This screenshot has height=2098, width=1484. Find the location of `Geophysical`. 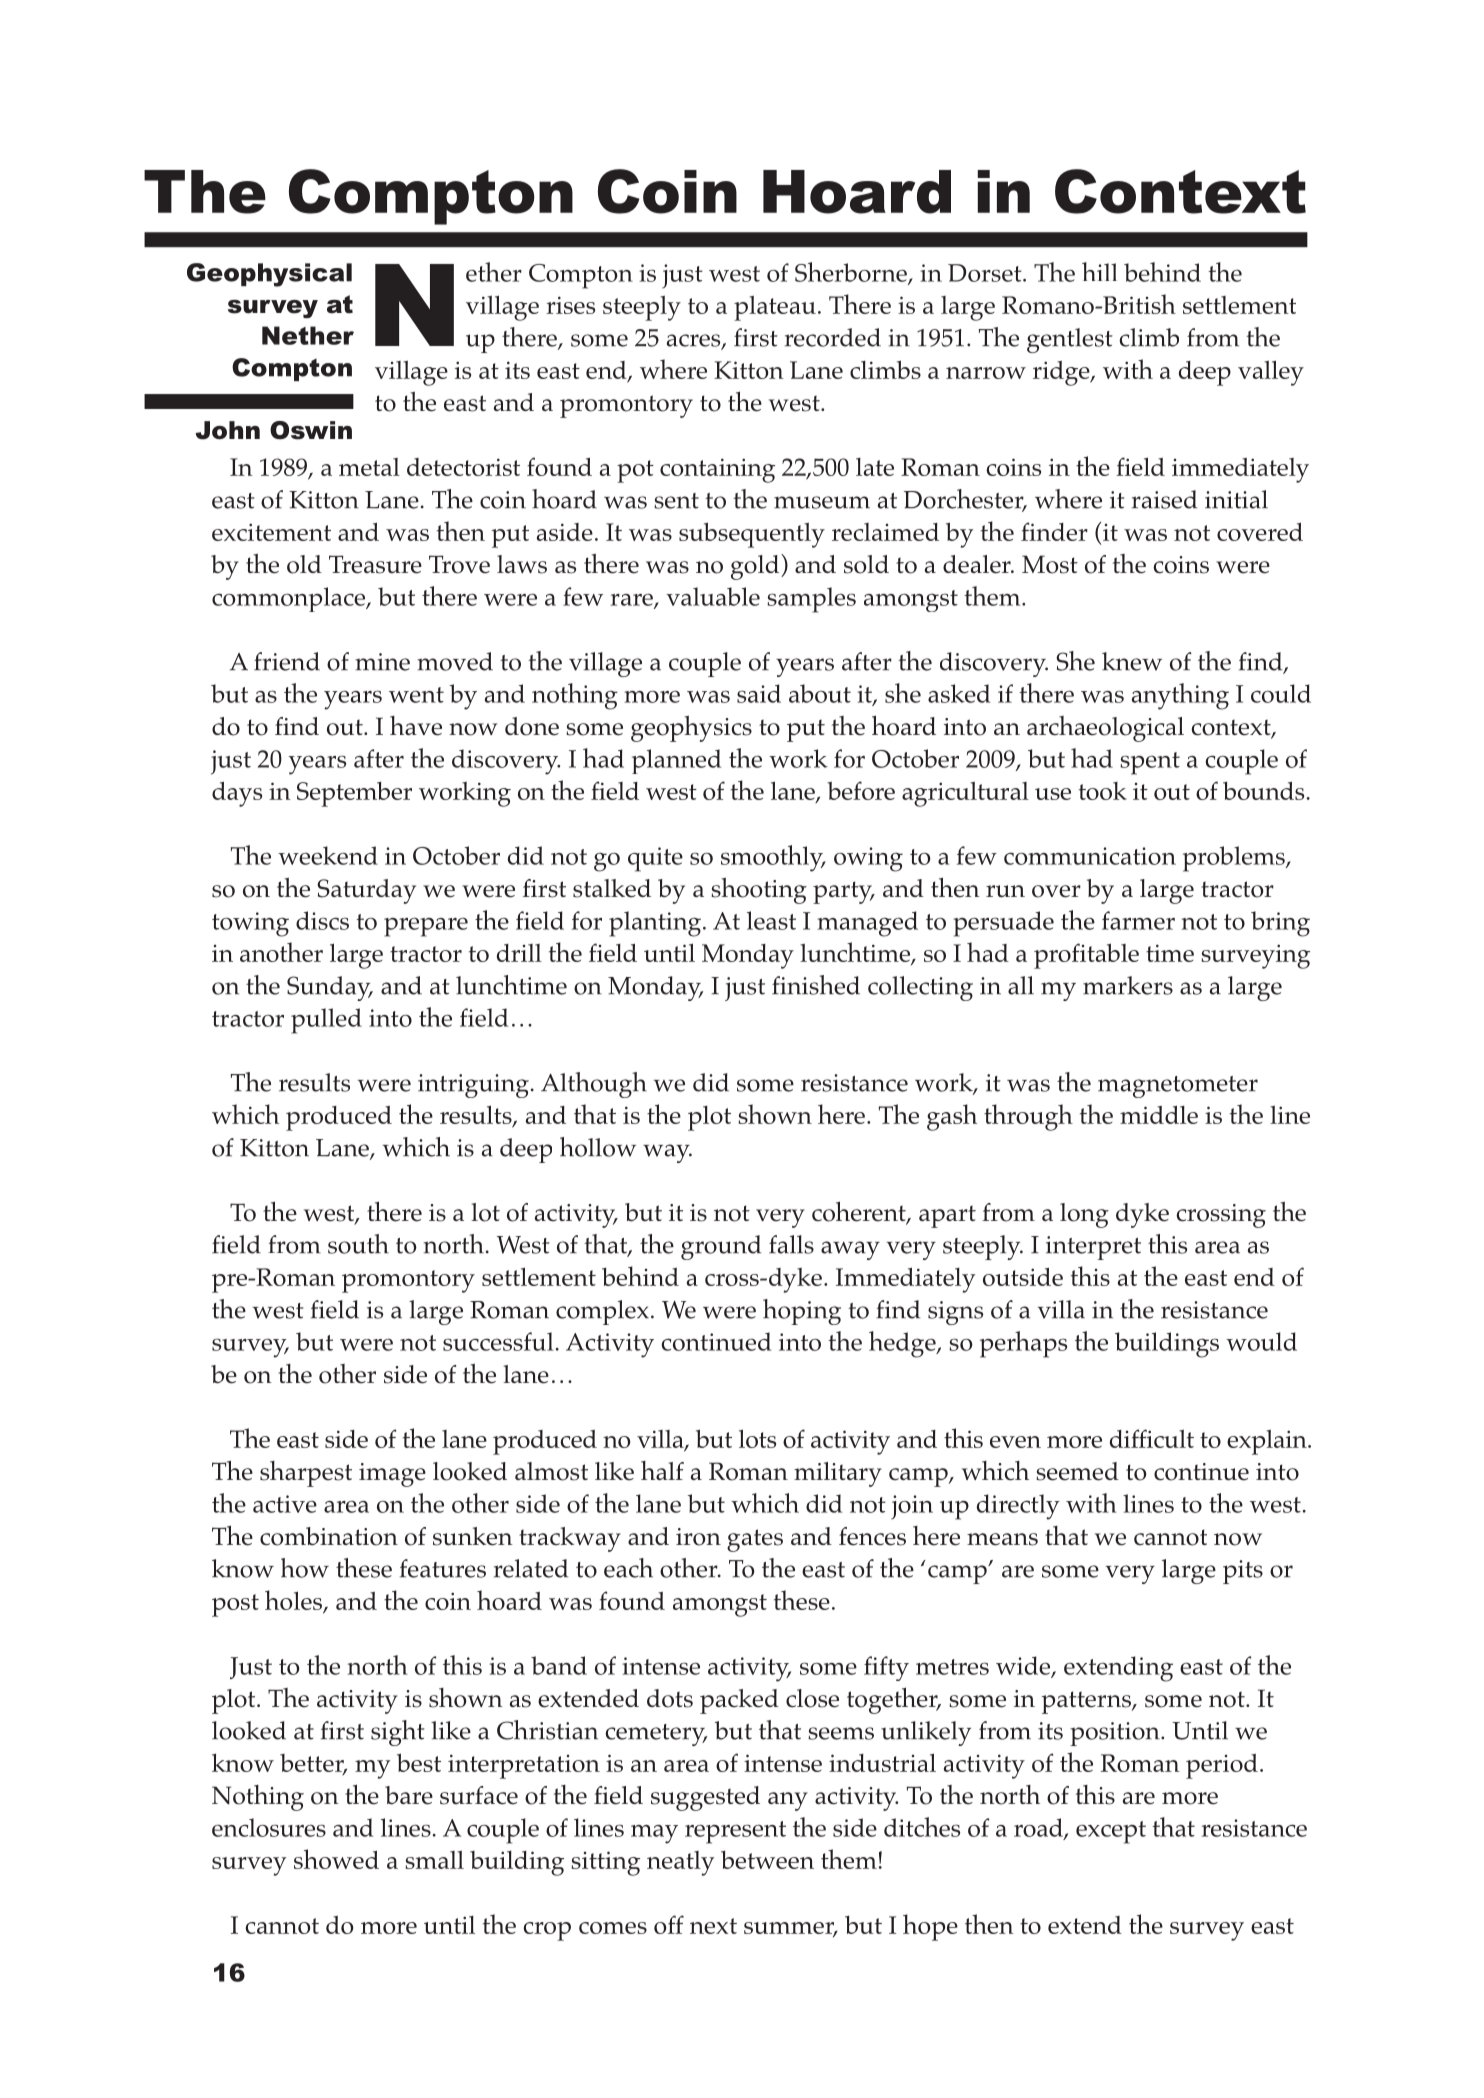

Geophysical is located at coordinates (269, 275).
